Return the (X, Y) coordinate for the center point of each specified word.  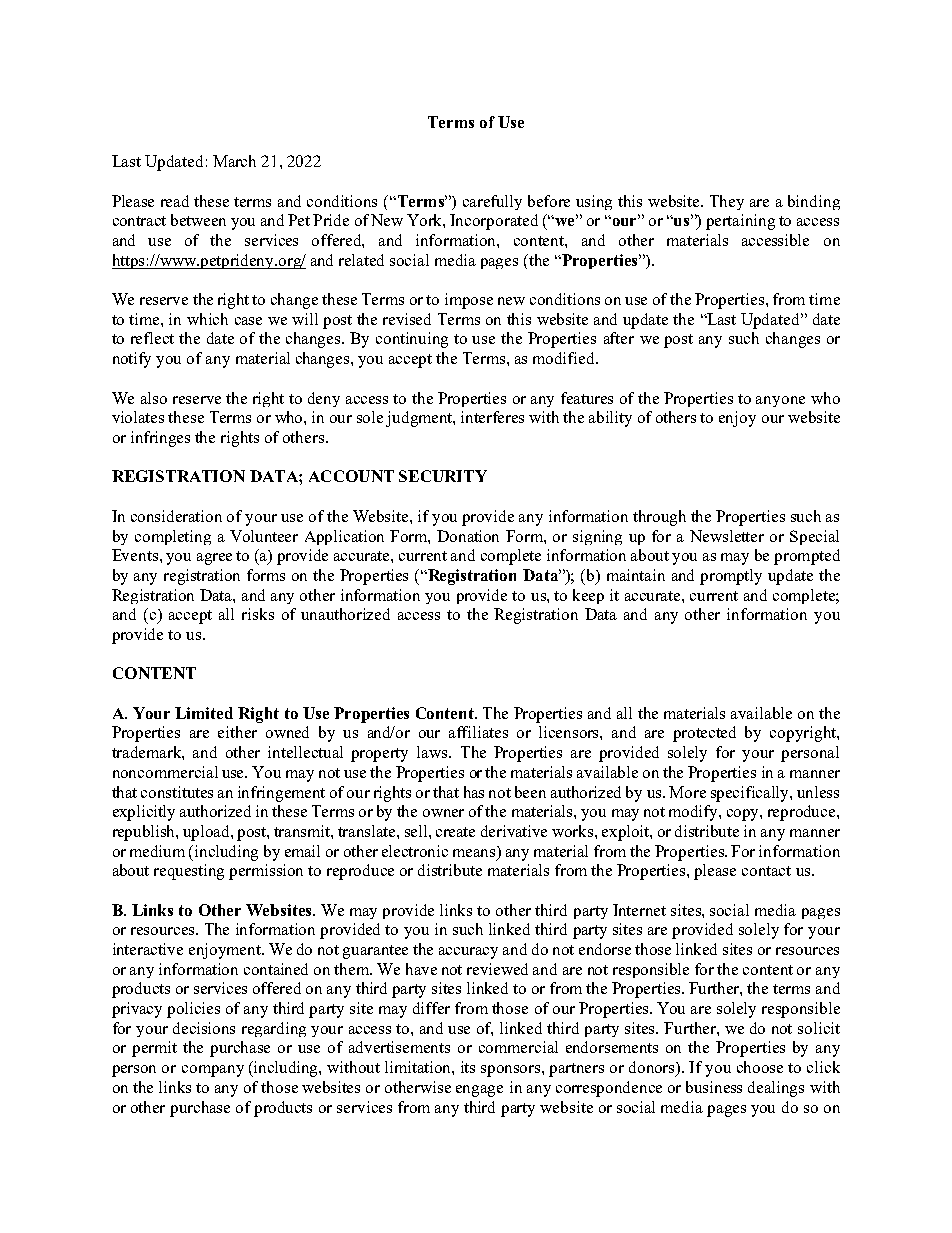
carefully (492, 202)
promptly (731, 577)
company (213, 1071)
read (175, 201)
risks (258, 614)
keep (588, 596)
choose (760, 1067)
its (468, 1067)
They (727, 202)
